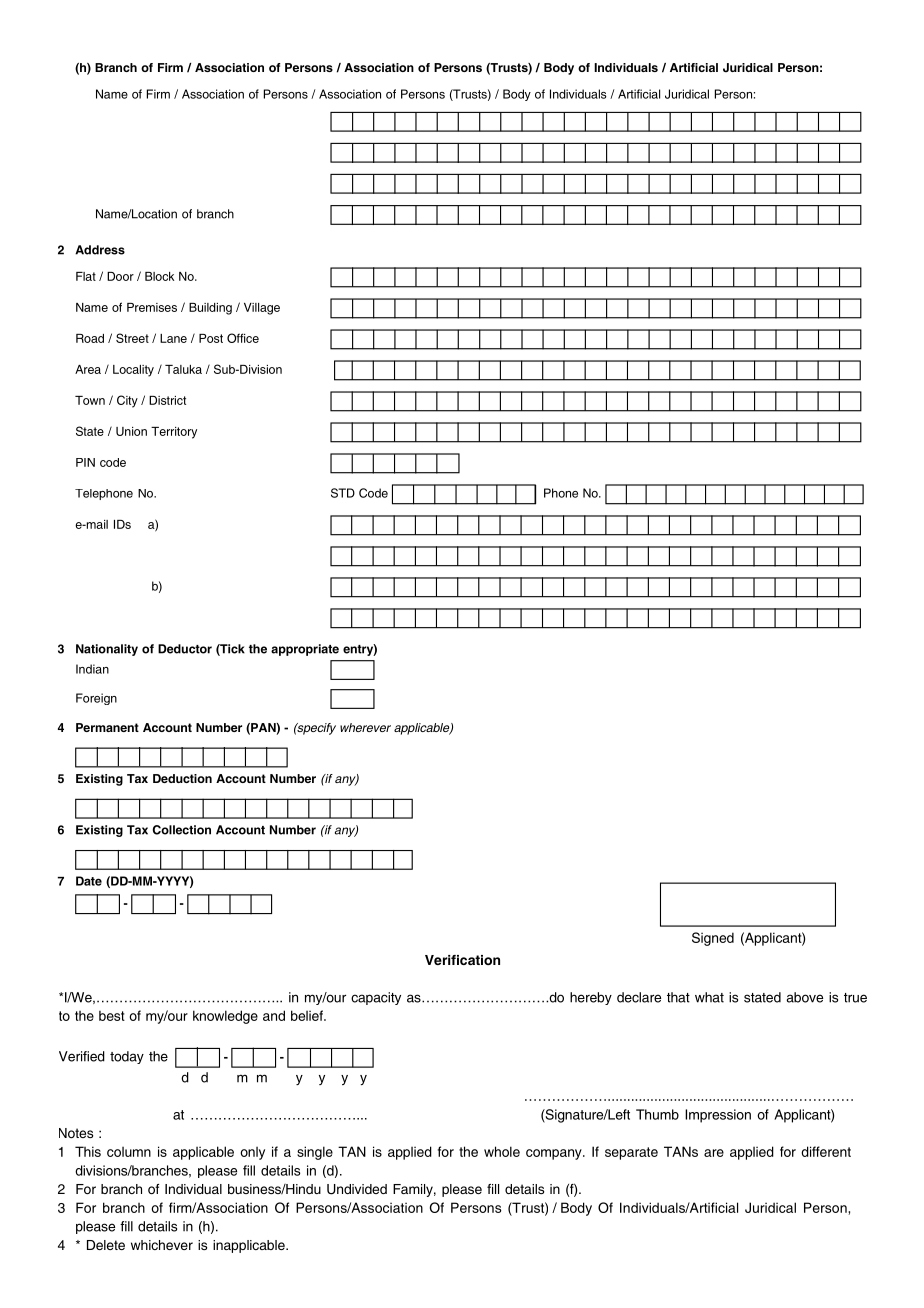 The width and height of the screenshot is (924, 1308). Describe the element at coordinates (262, 309) in the screenshot. I see `Village` at that location.
